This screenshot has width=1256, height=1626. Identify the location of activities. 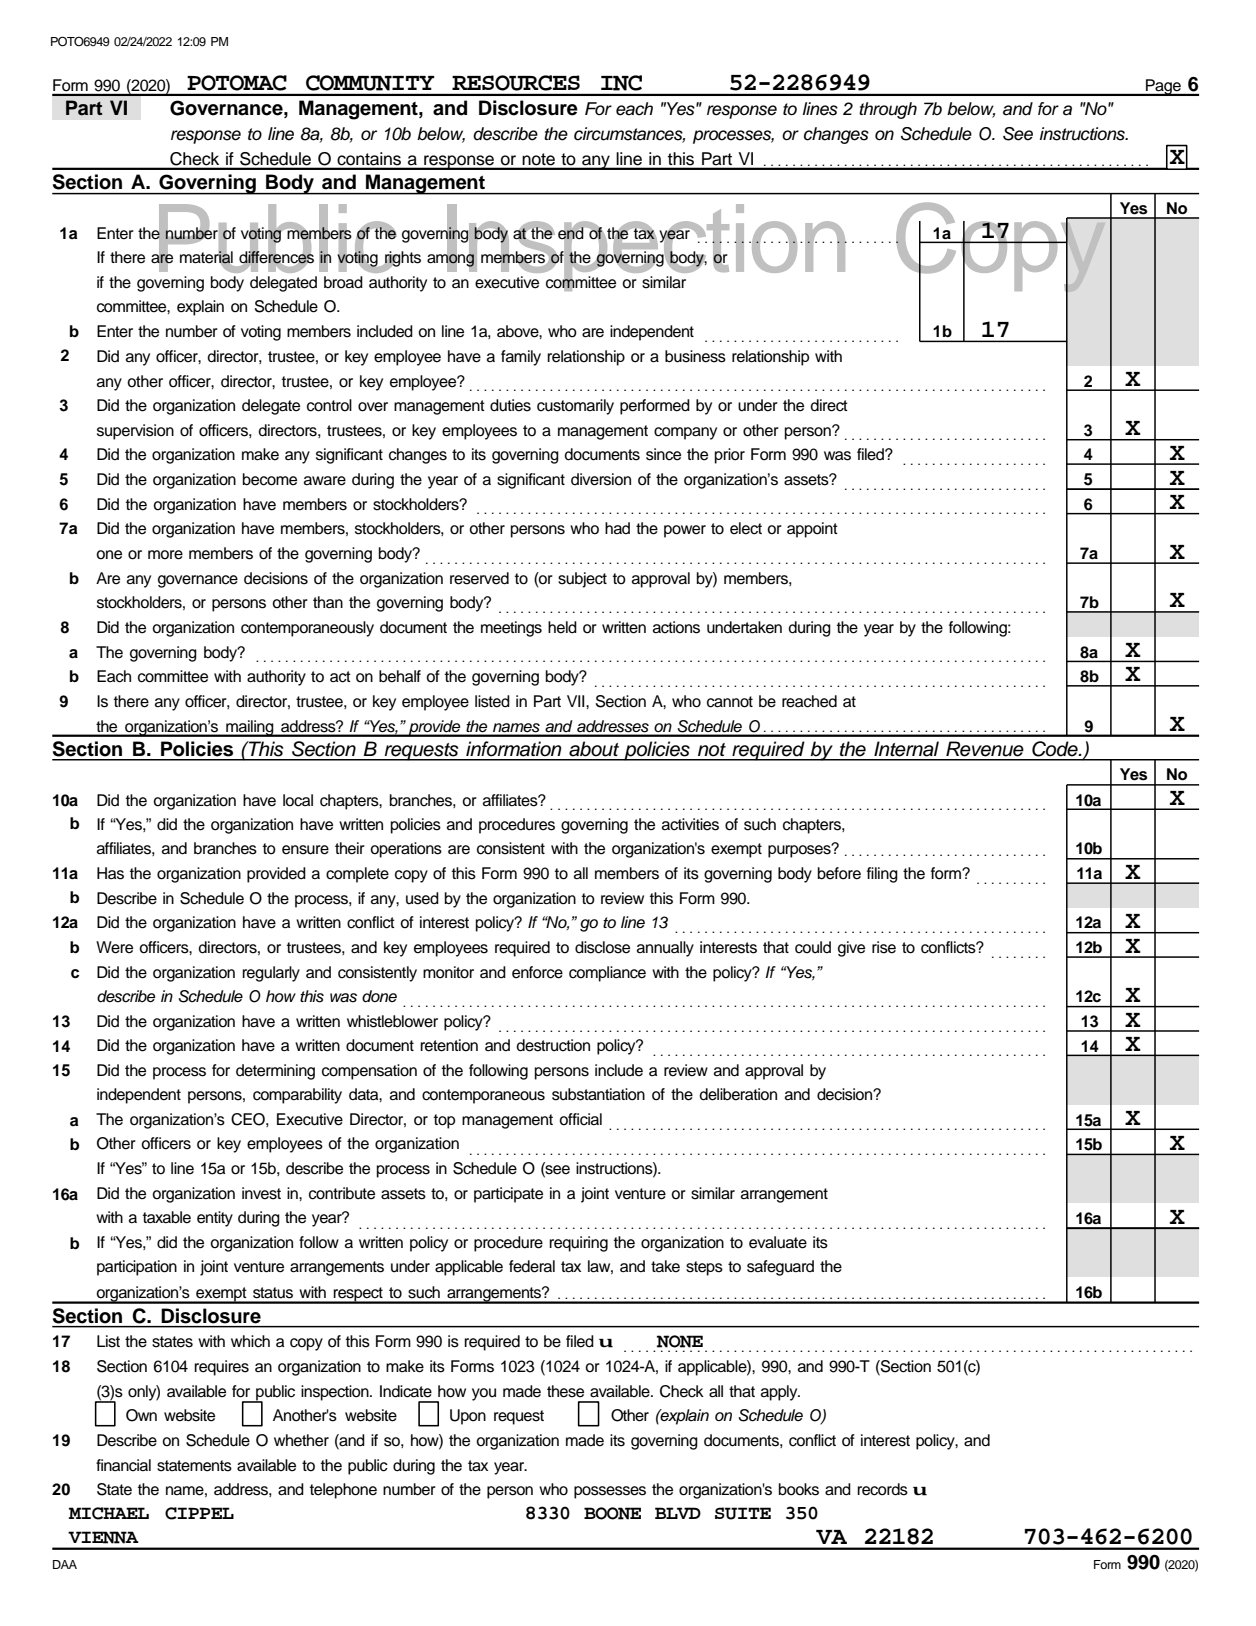
(690, 824).
